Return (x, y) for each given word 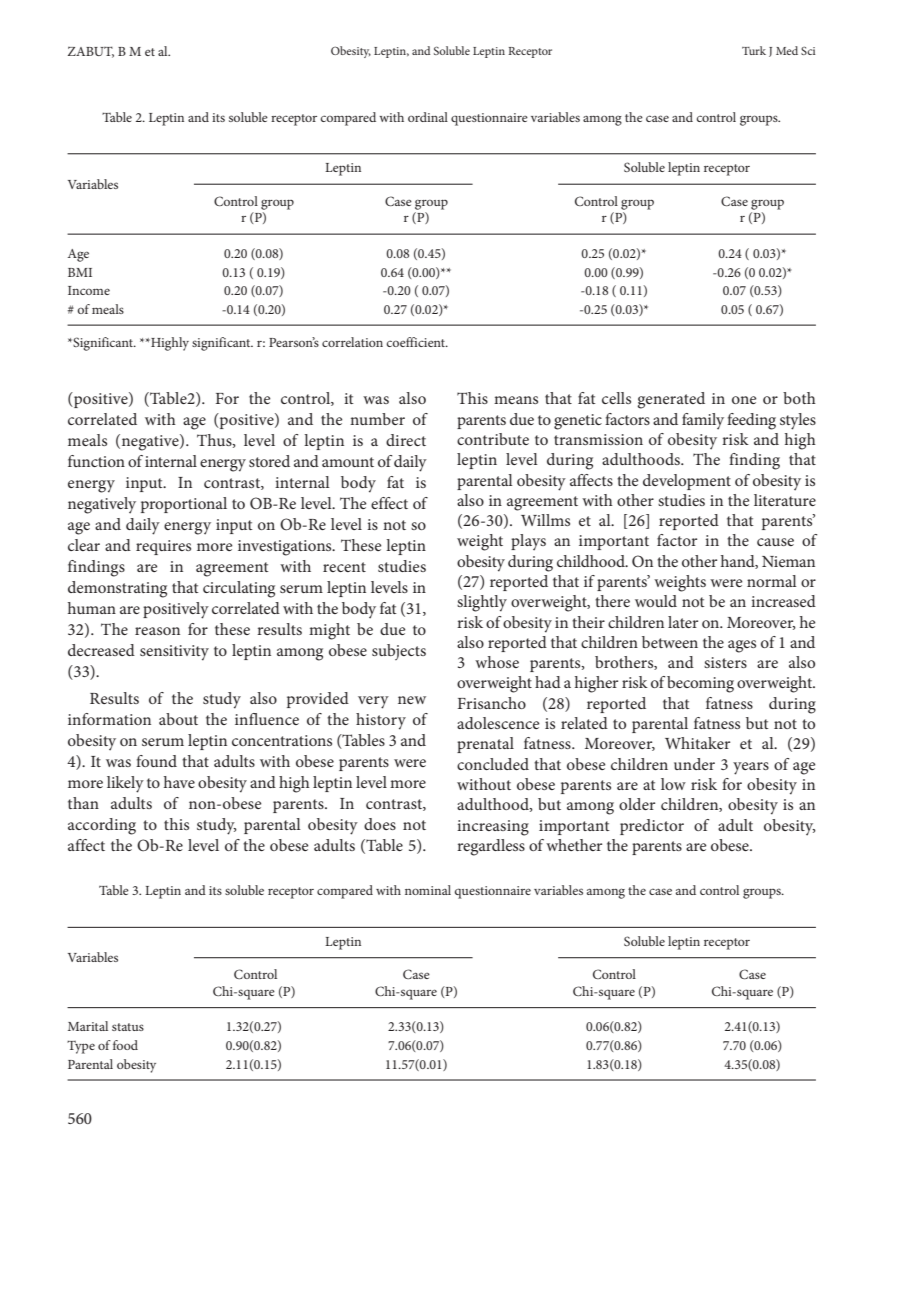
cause (775, 542)
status (128, 1027)
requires (163, 547)
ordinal (428, 117)
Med (787, 50)
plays (528, 542)
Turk (754, 50)
